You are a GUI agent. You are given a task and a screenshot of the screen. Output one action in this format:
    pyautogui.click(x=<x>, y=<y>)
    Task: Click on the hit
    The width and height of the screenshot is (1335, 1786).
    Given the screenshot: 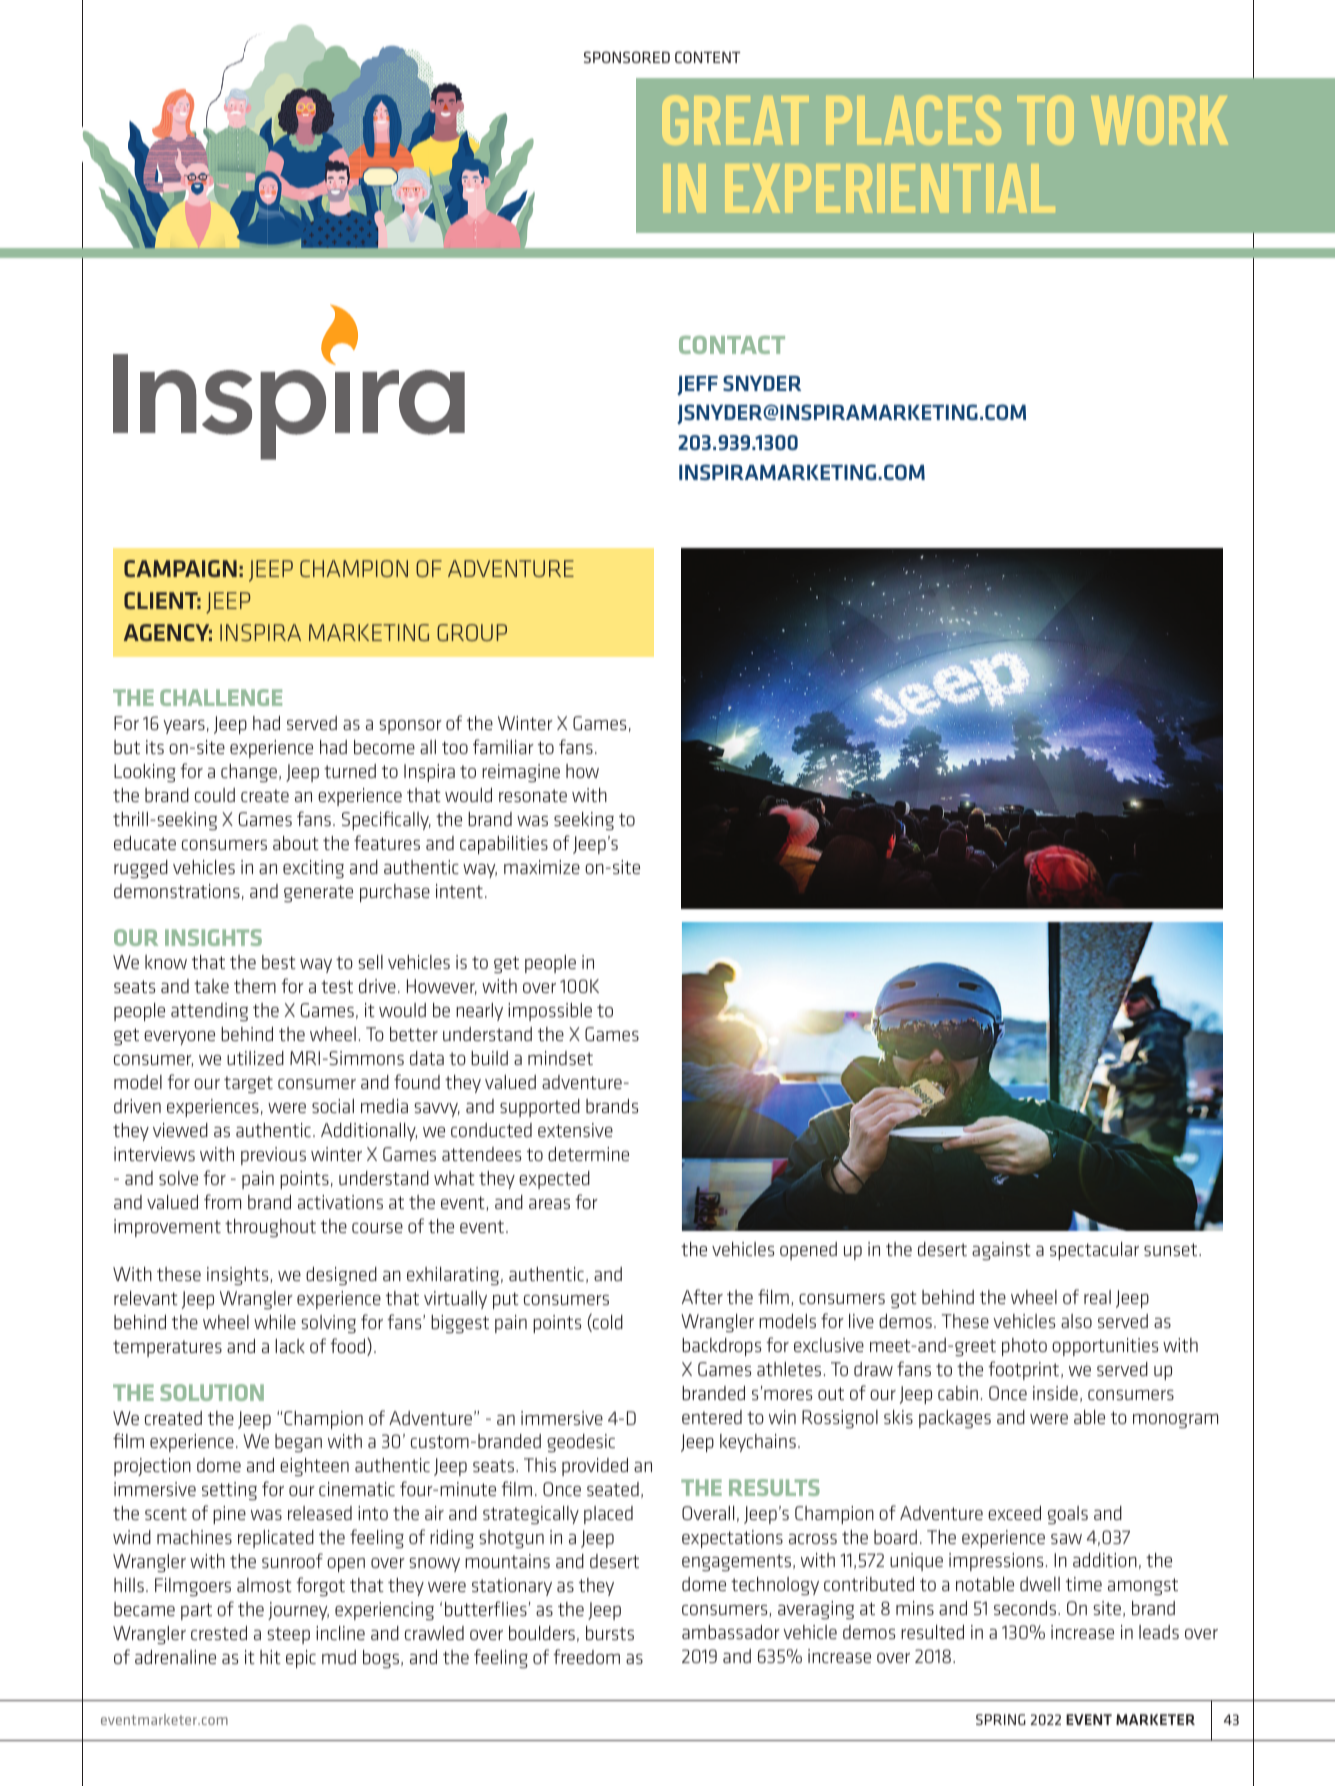 What is the action you would take?
    pyautogui.click(x=270, y=1657)
